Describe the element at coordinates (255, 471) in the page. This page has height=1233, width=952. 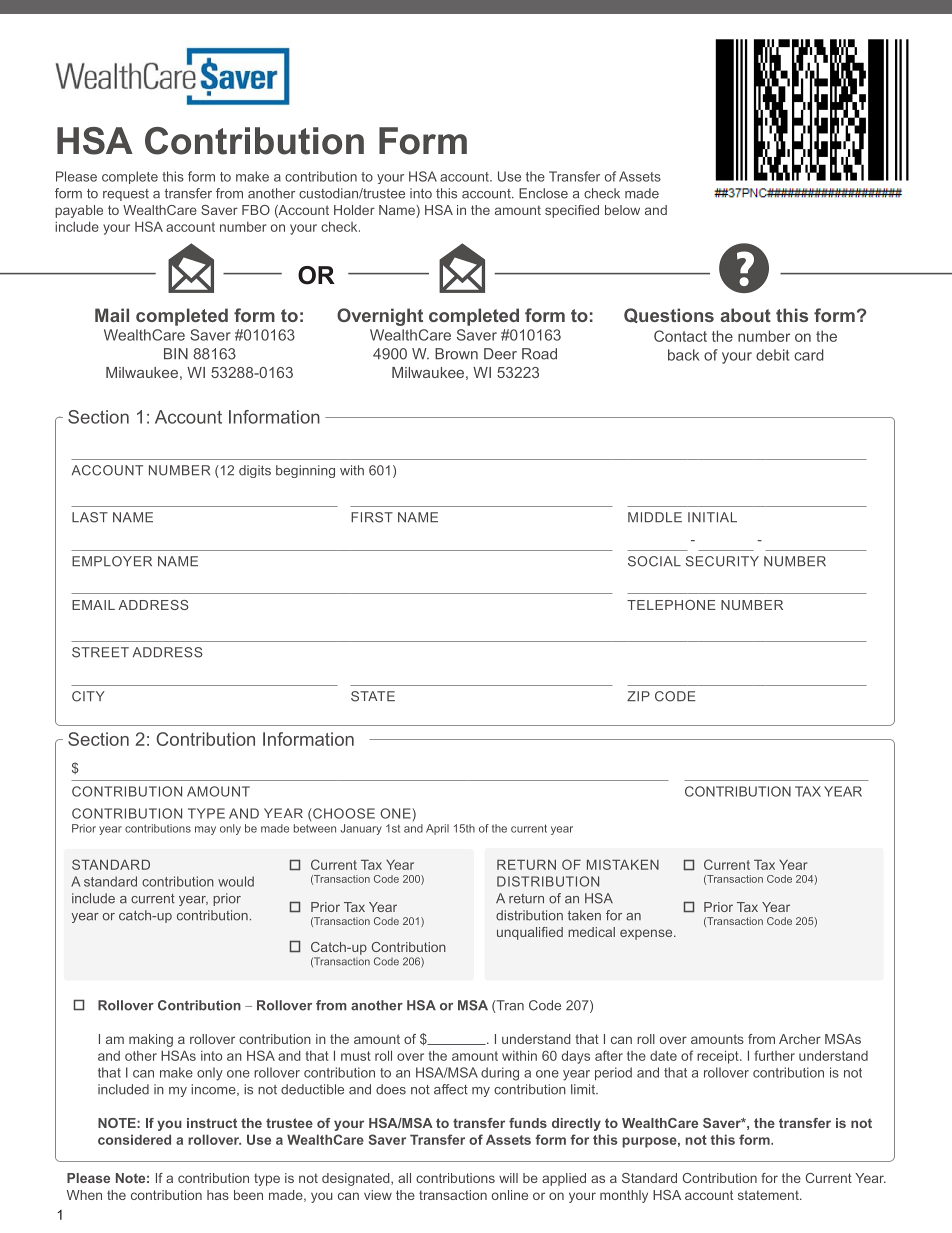
I see `digits` at that location.
